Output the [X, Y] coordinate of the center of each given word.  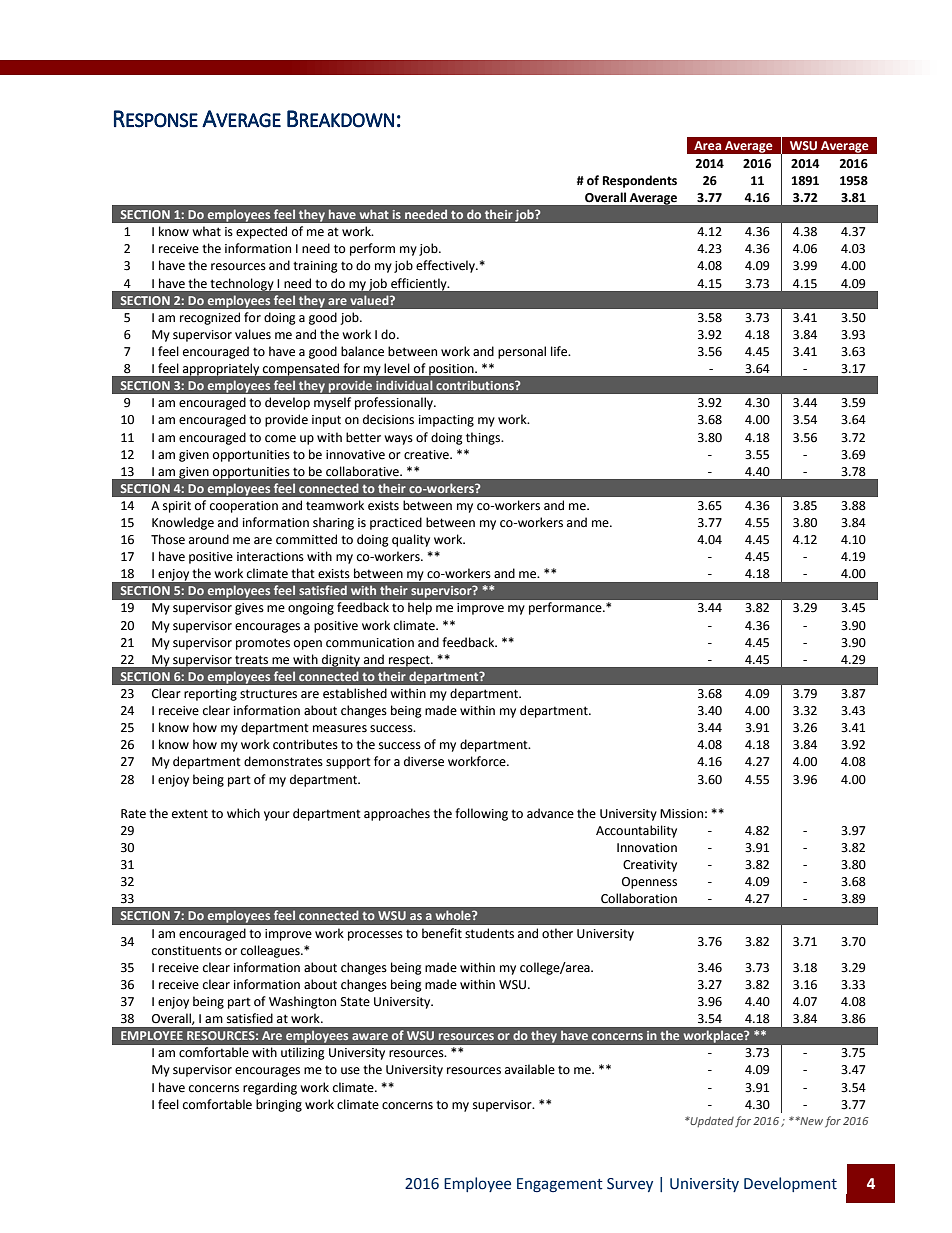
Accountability [636, 831]
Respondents [640, 181]
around [209, 539]
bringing [279, 1105]
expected [261, 232]
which [243, 813]
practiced [396, 523]
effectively [446, 266]
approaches [397, 814]
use [350, 1071]
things [484, 438]
